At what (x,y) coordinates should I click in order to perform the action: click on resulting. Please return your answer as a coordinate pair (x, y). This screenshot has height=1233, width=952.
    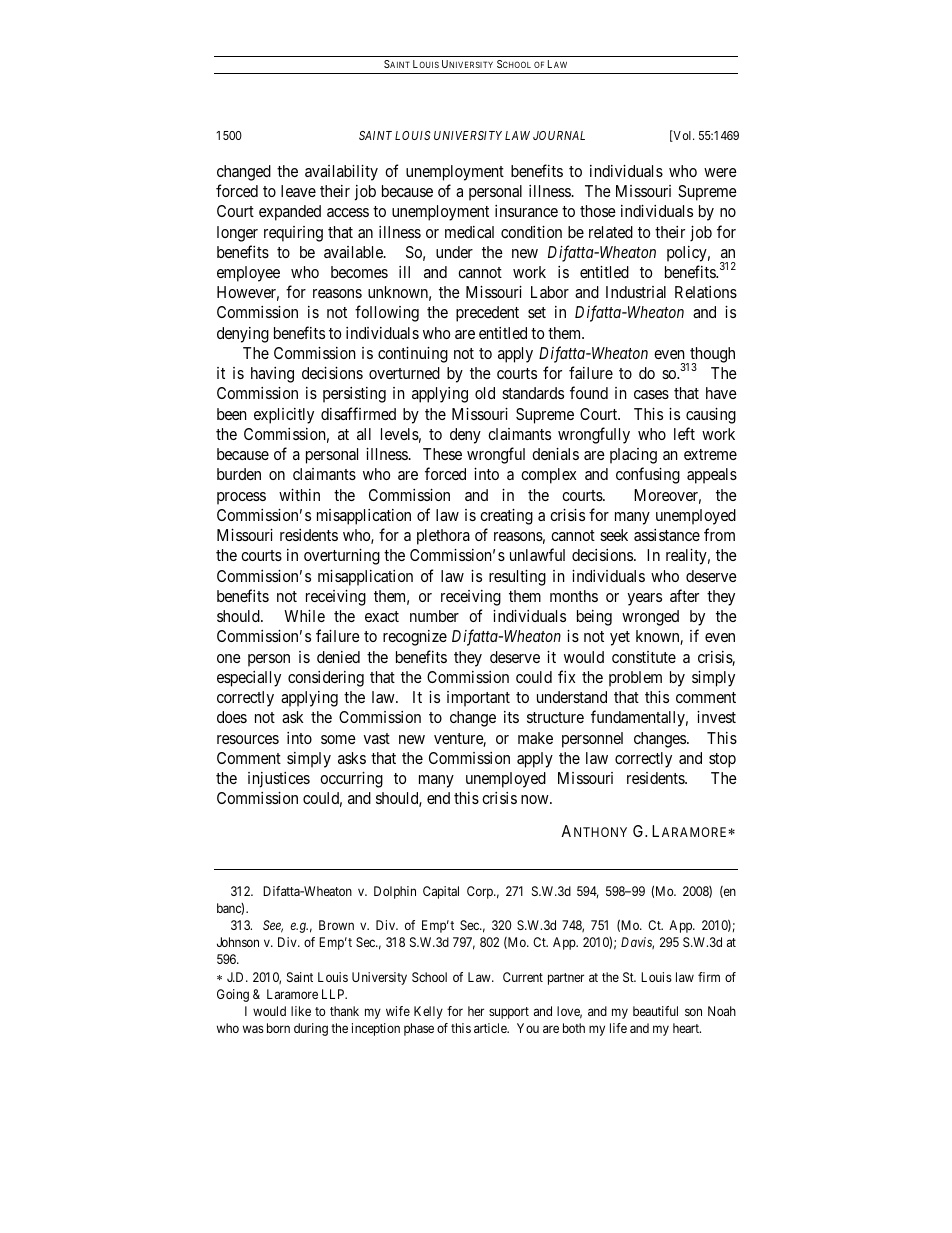
    Looking at the image, I should click on (517, 578).
